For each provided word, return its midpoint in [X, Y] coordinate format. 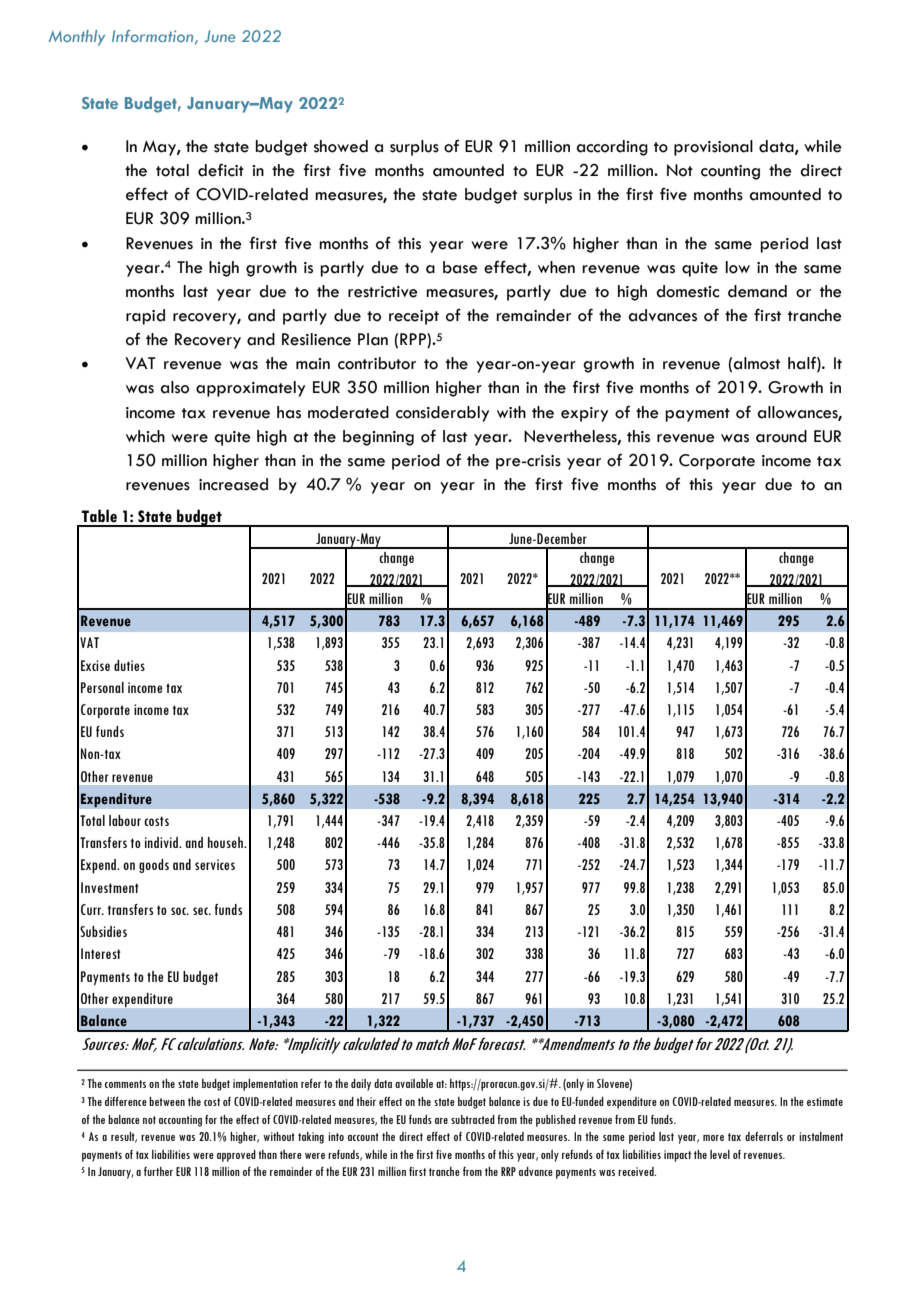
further [158, 1171]
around [781, 436]
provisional [713, 148]
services [215, 864]
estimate [825, 1101]
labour [125, 820]
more [713, 1138]
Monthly [76, 38]
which [145, 436]
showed [341, 146]
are [441, 1121]
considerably [442, 414]
